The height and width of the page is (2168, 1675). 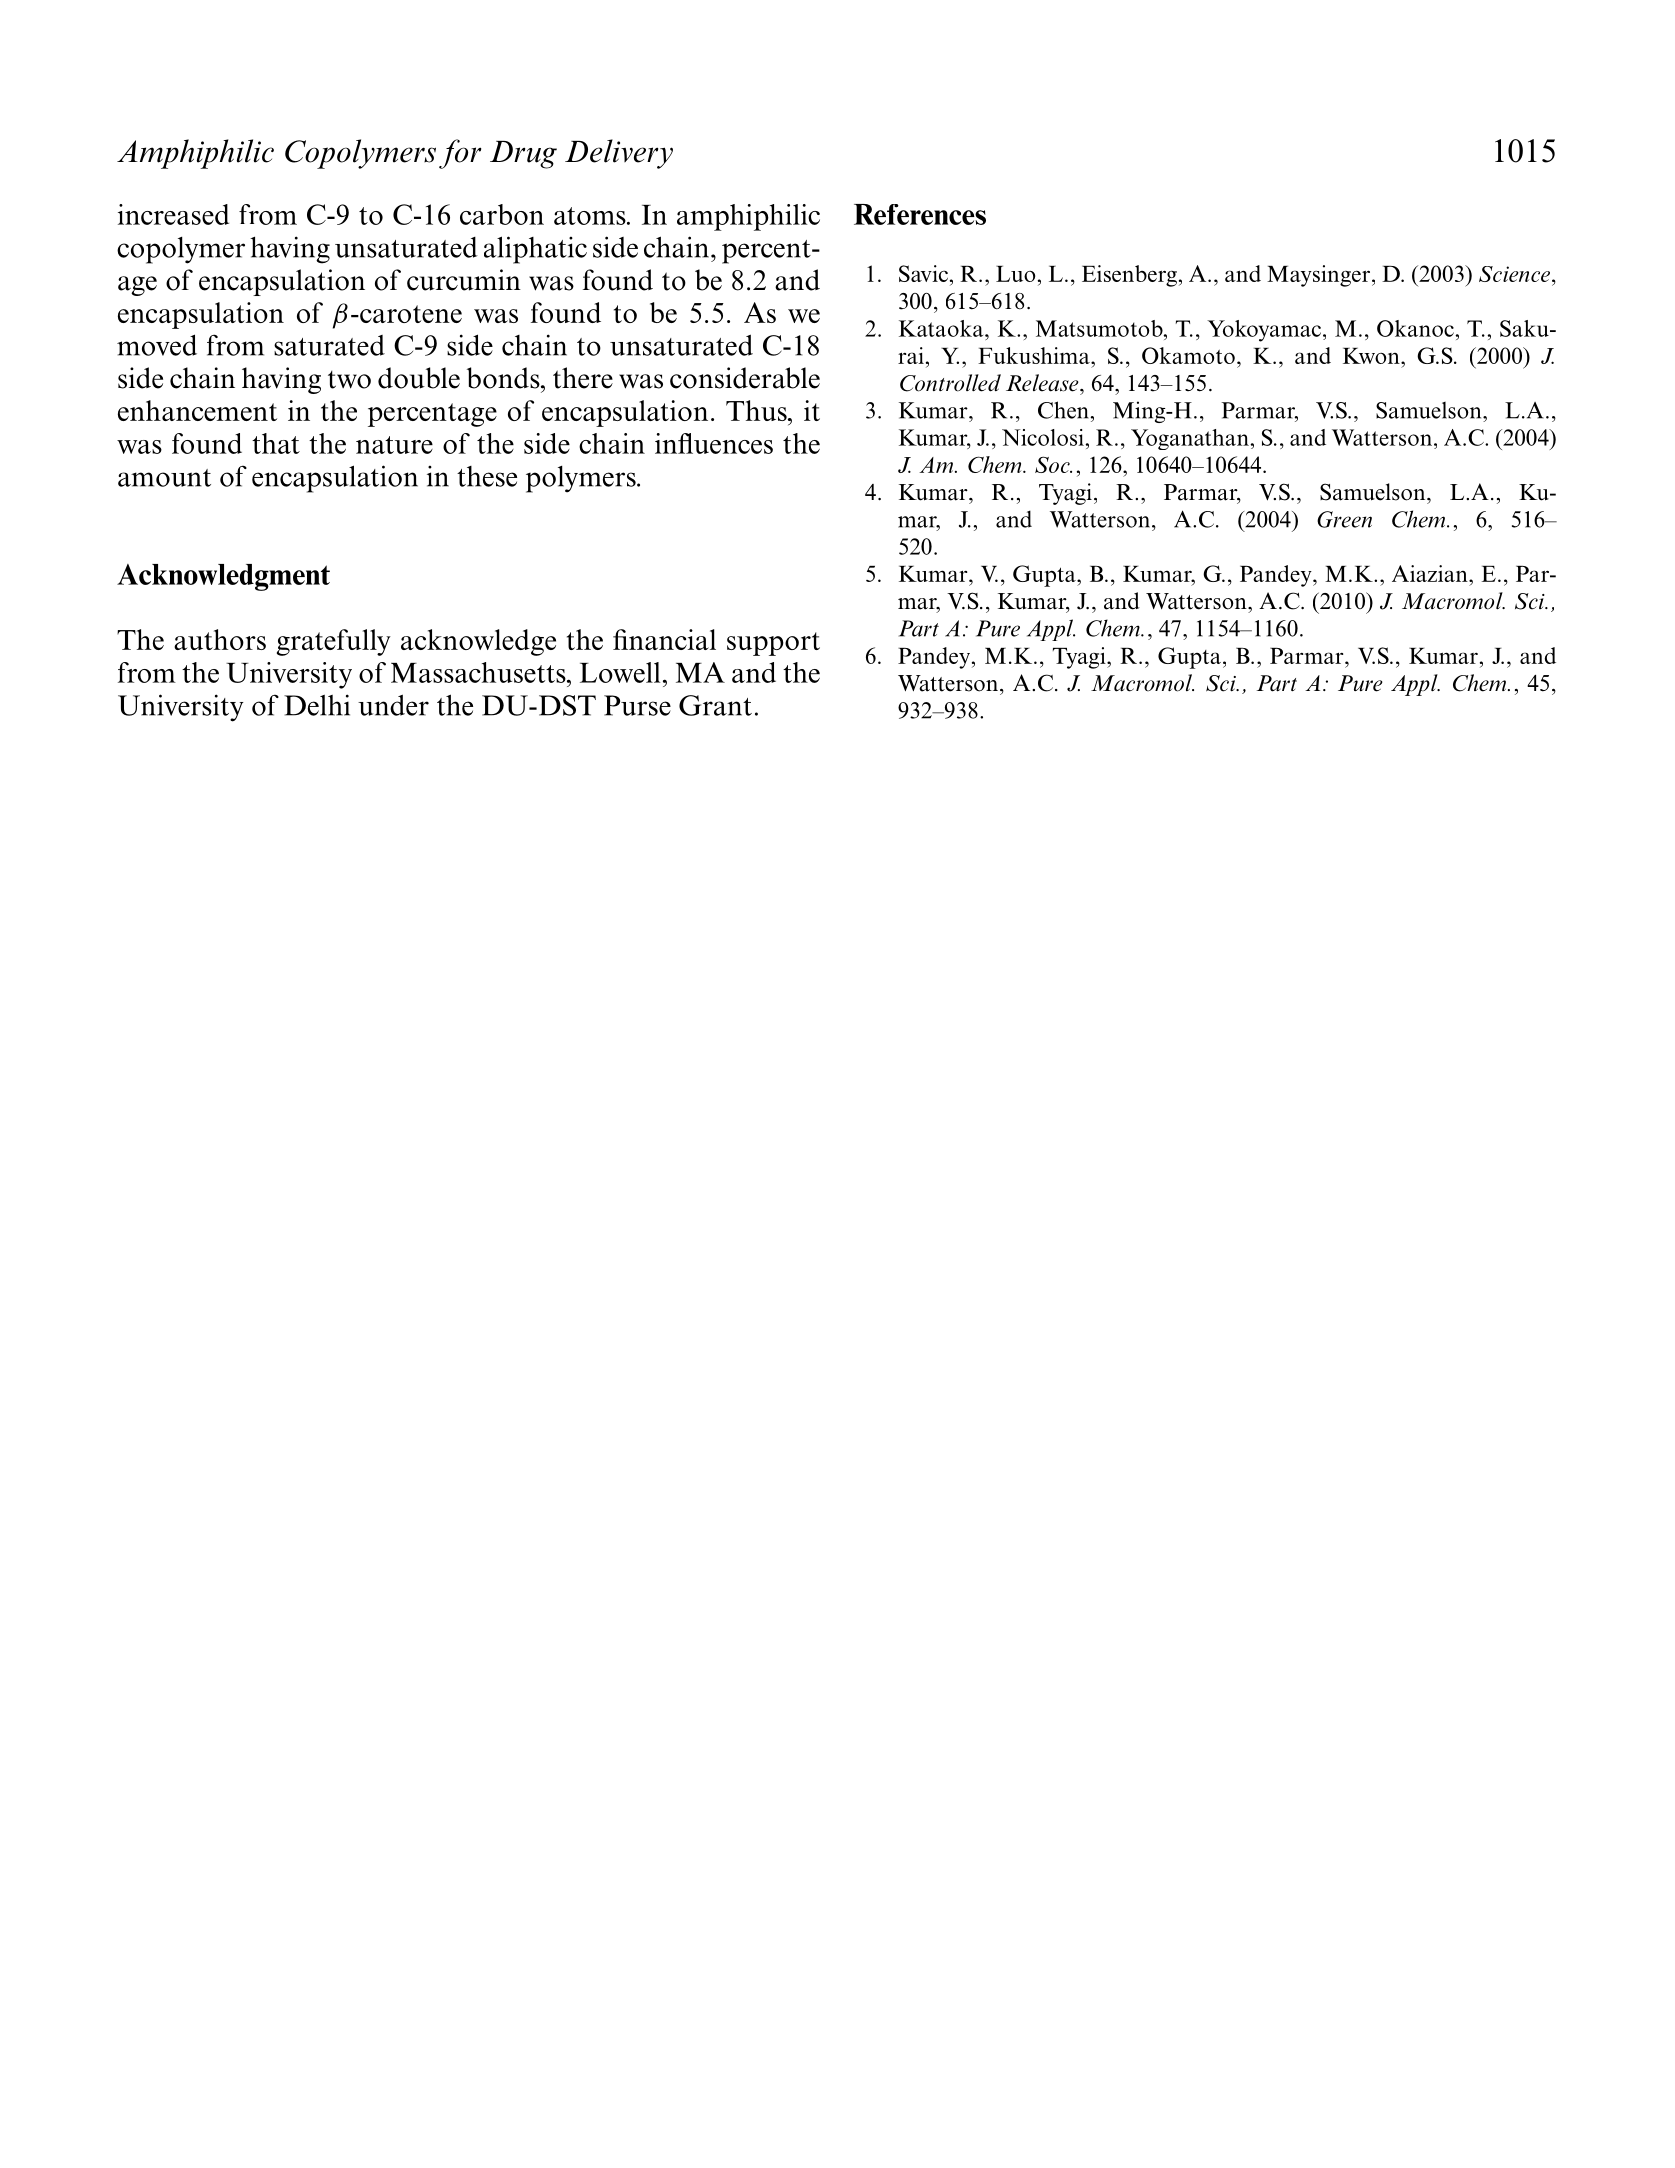 What do you see at coordinates (1516, 274) in the page?
I see `Science` at bounding box center [1516, 274].
